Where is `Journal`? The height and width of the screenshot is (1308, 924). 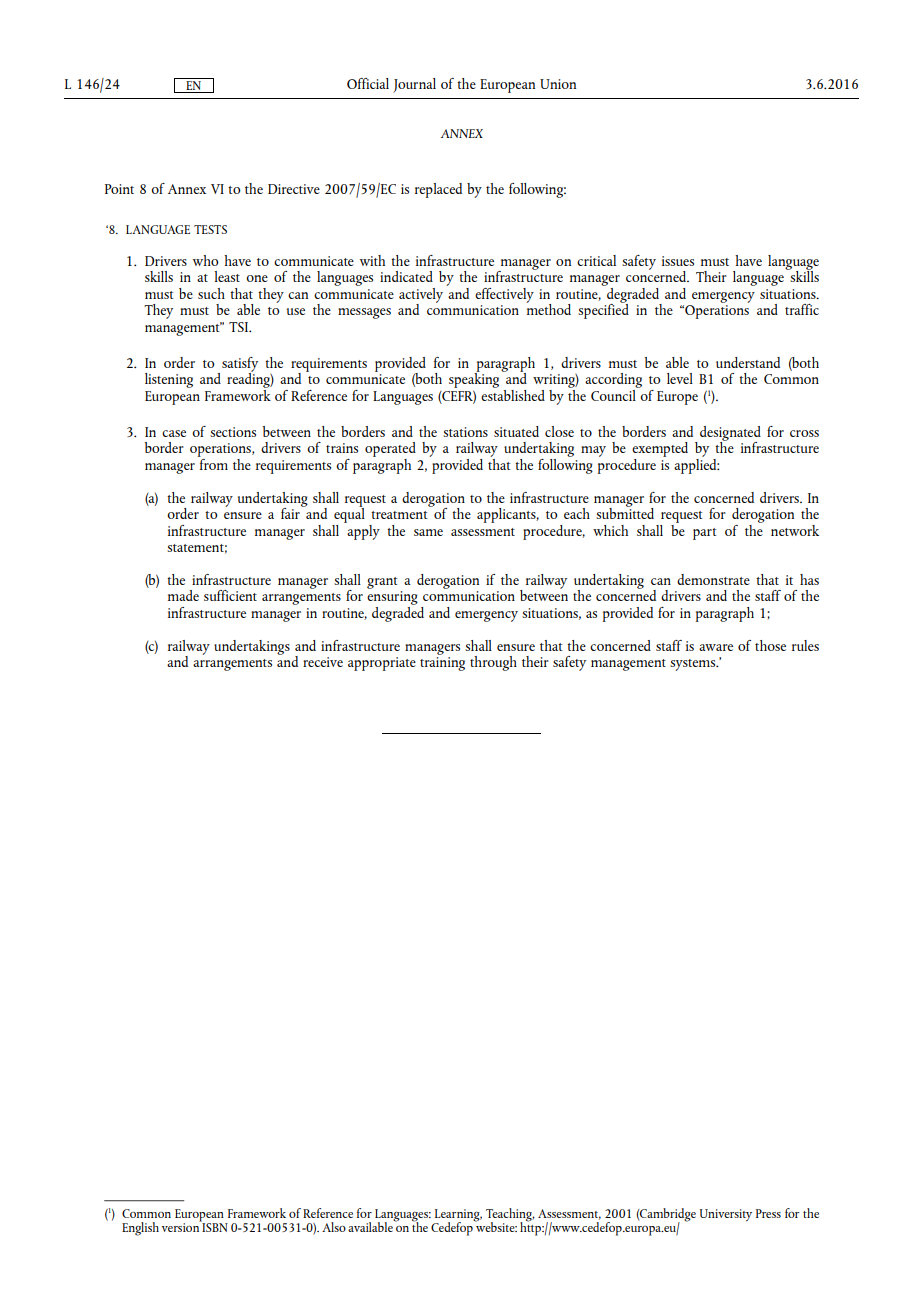
Journal is located at coordinates (414, 85).
